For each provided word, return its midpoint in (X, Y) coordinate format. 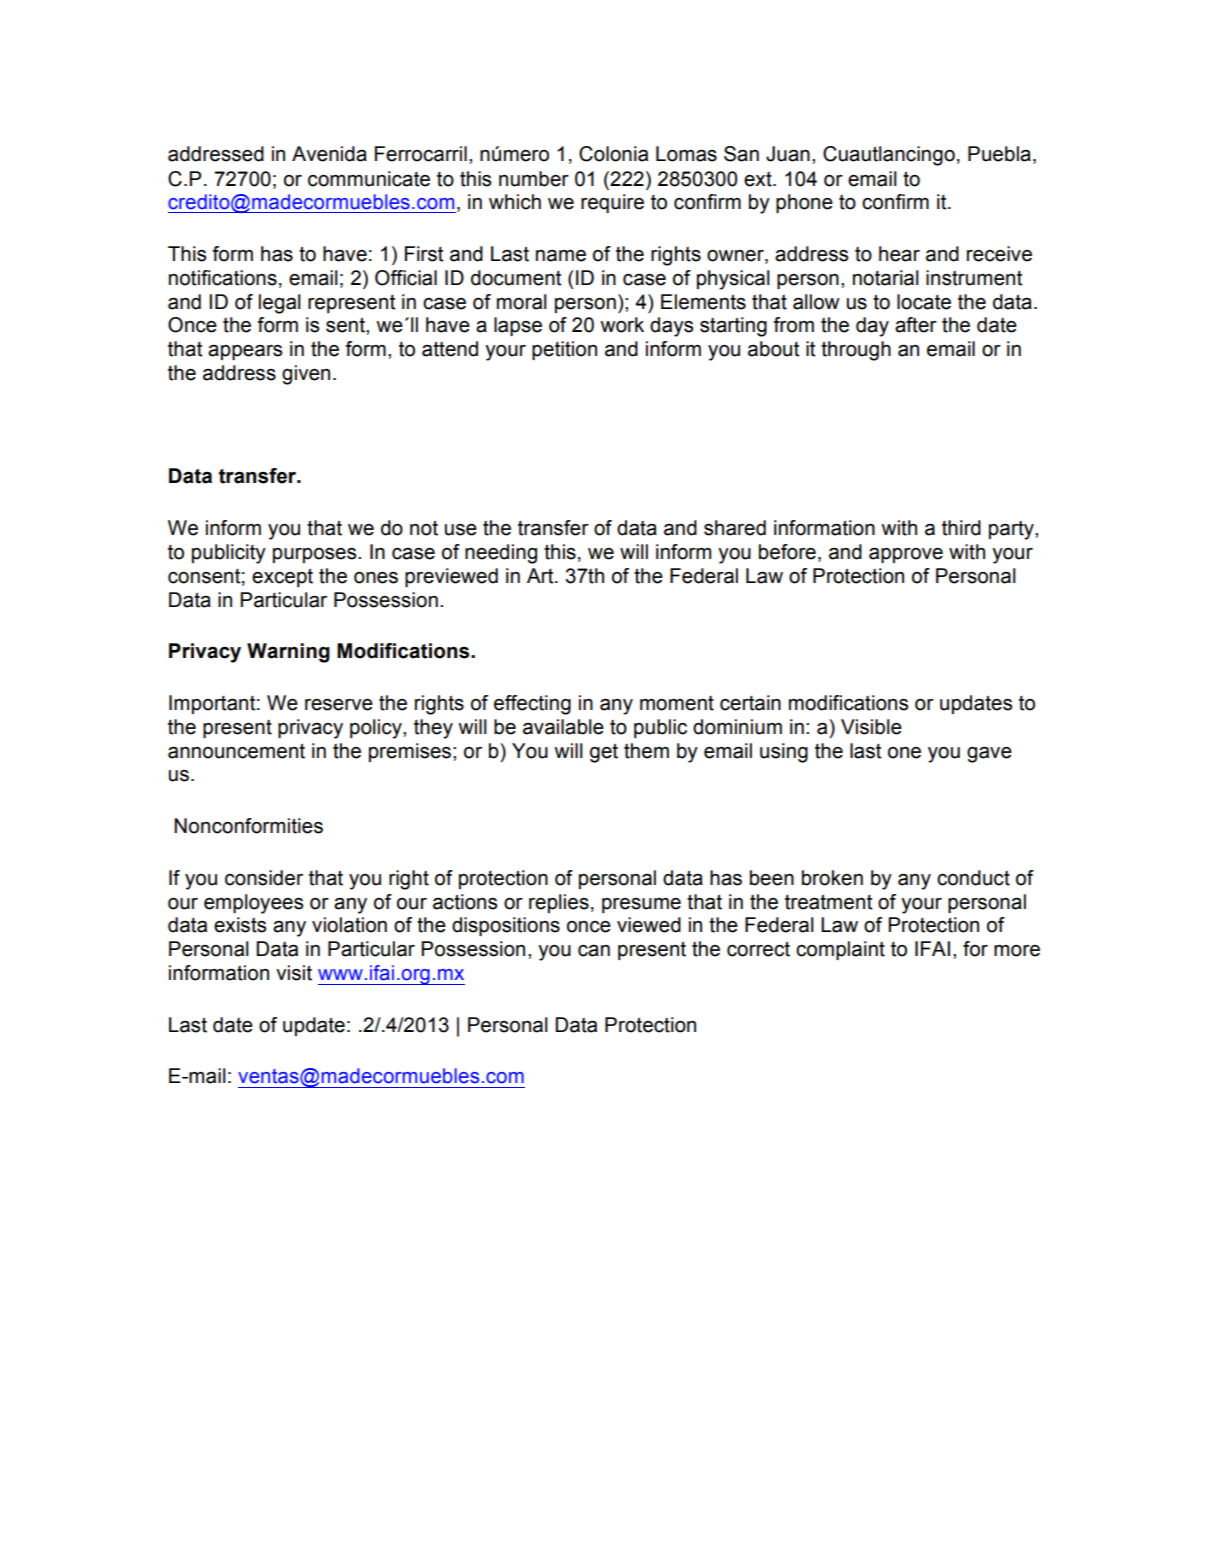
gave (989, 755)
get (604, 753)
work (622, 325)
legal (280, 304)
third (961, 528)
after (916, 325)
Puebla (999, 154)
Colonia (613, 154)
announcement (236, 751)
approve (906, 555)
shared (735, 528)
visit (294, 973)
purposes (316, 555)
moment (677, 703)
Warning (288, 653)
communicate (369, 179)
